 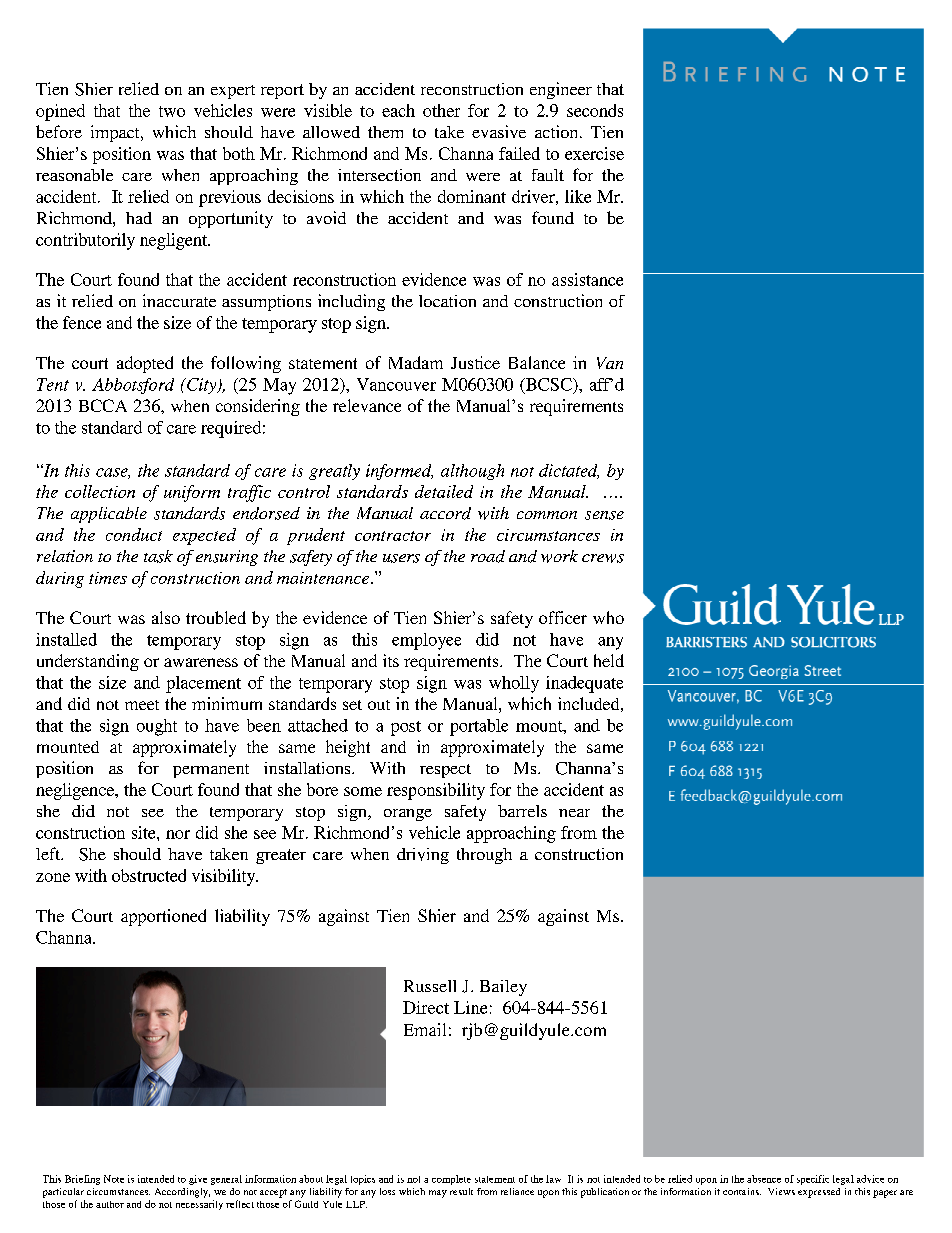 I want to click on Balance, so click(x=537, y=362).
